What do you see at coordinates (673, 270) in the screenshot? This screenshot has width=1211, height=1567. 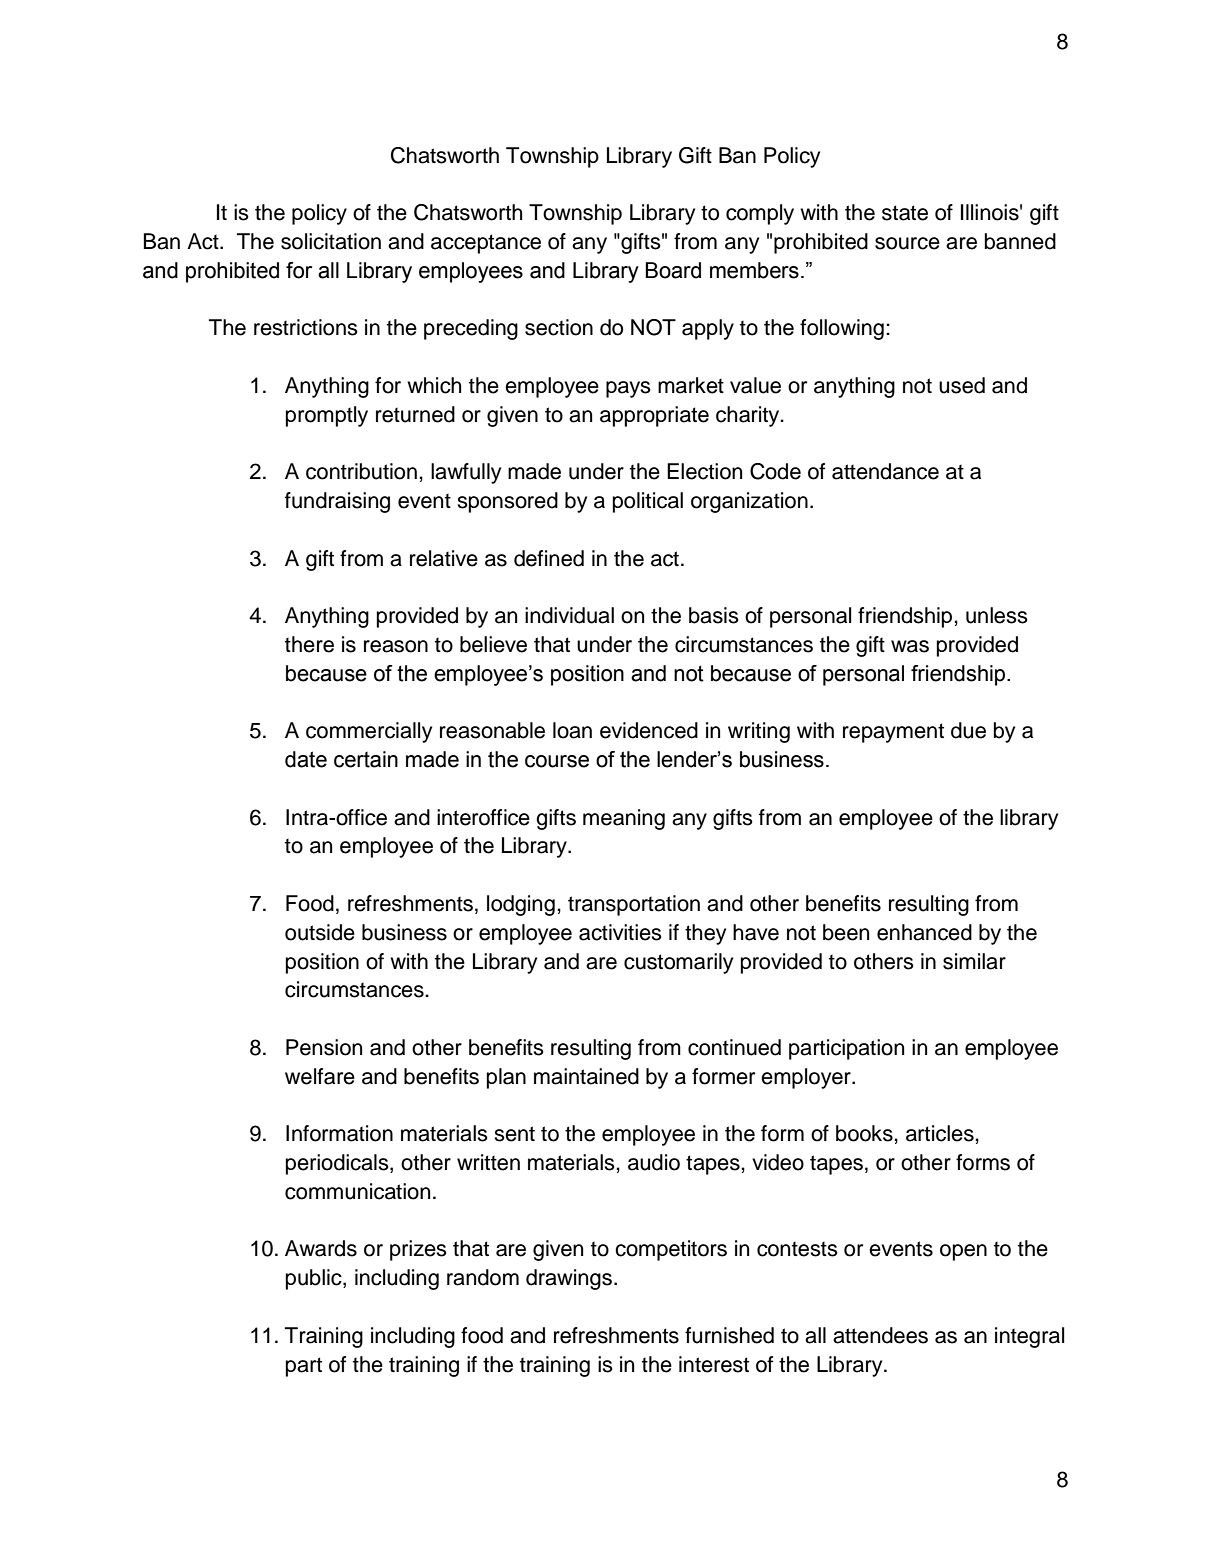 I see `Board` at bounding box center [673, 270].
